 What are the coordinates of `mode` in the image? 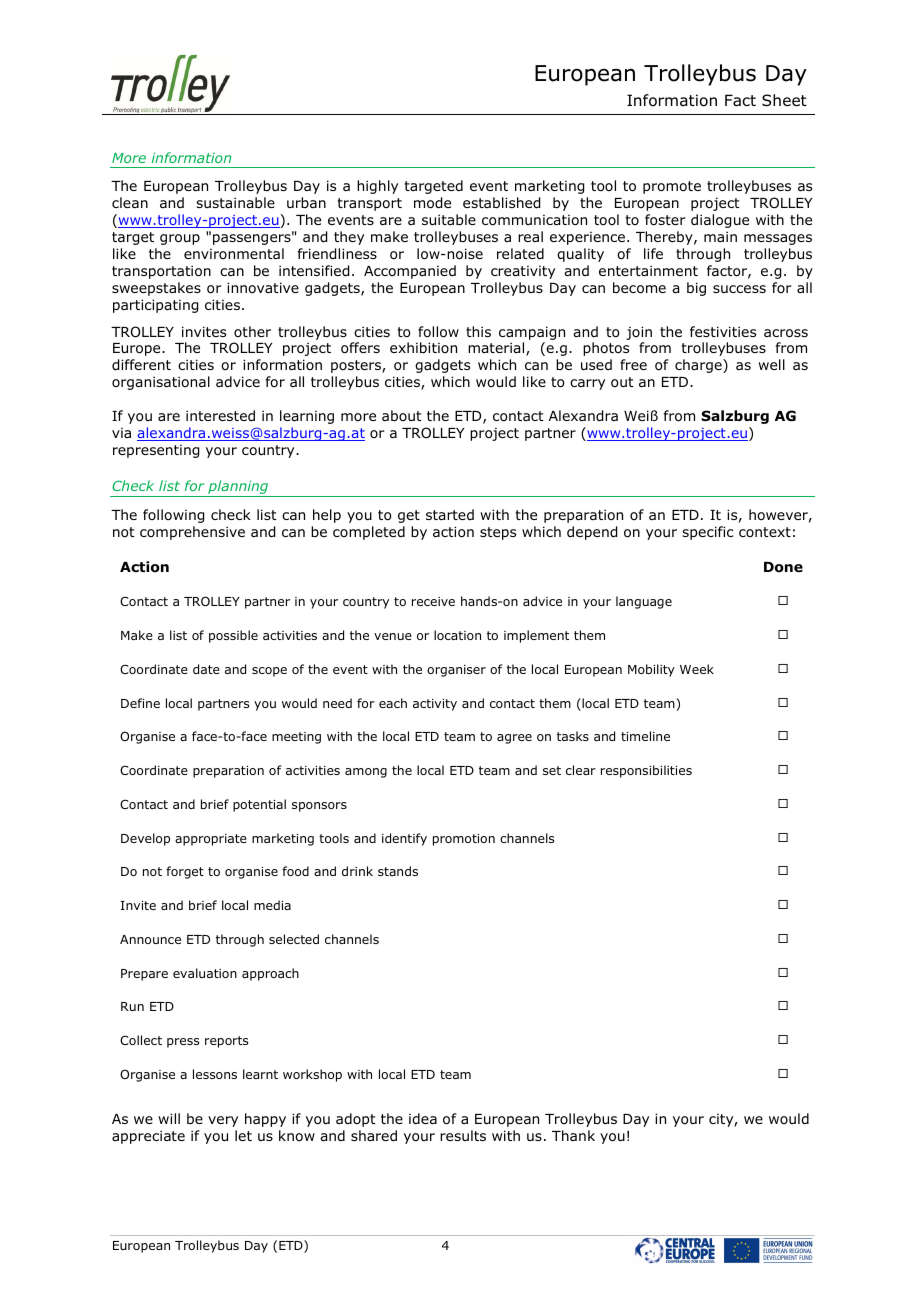 It's located at (432, 203).
